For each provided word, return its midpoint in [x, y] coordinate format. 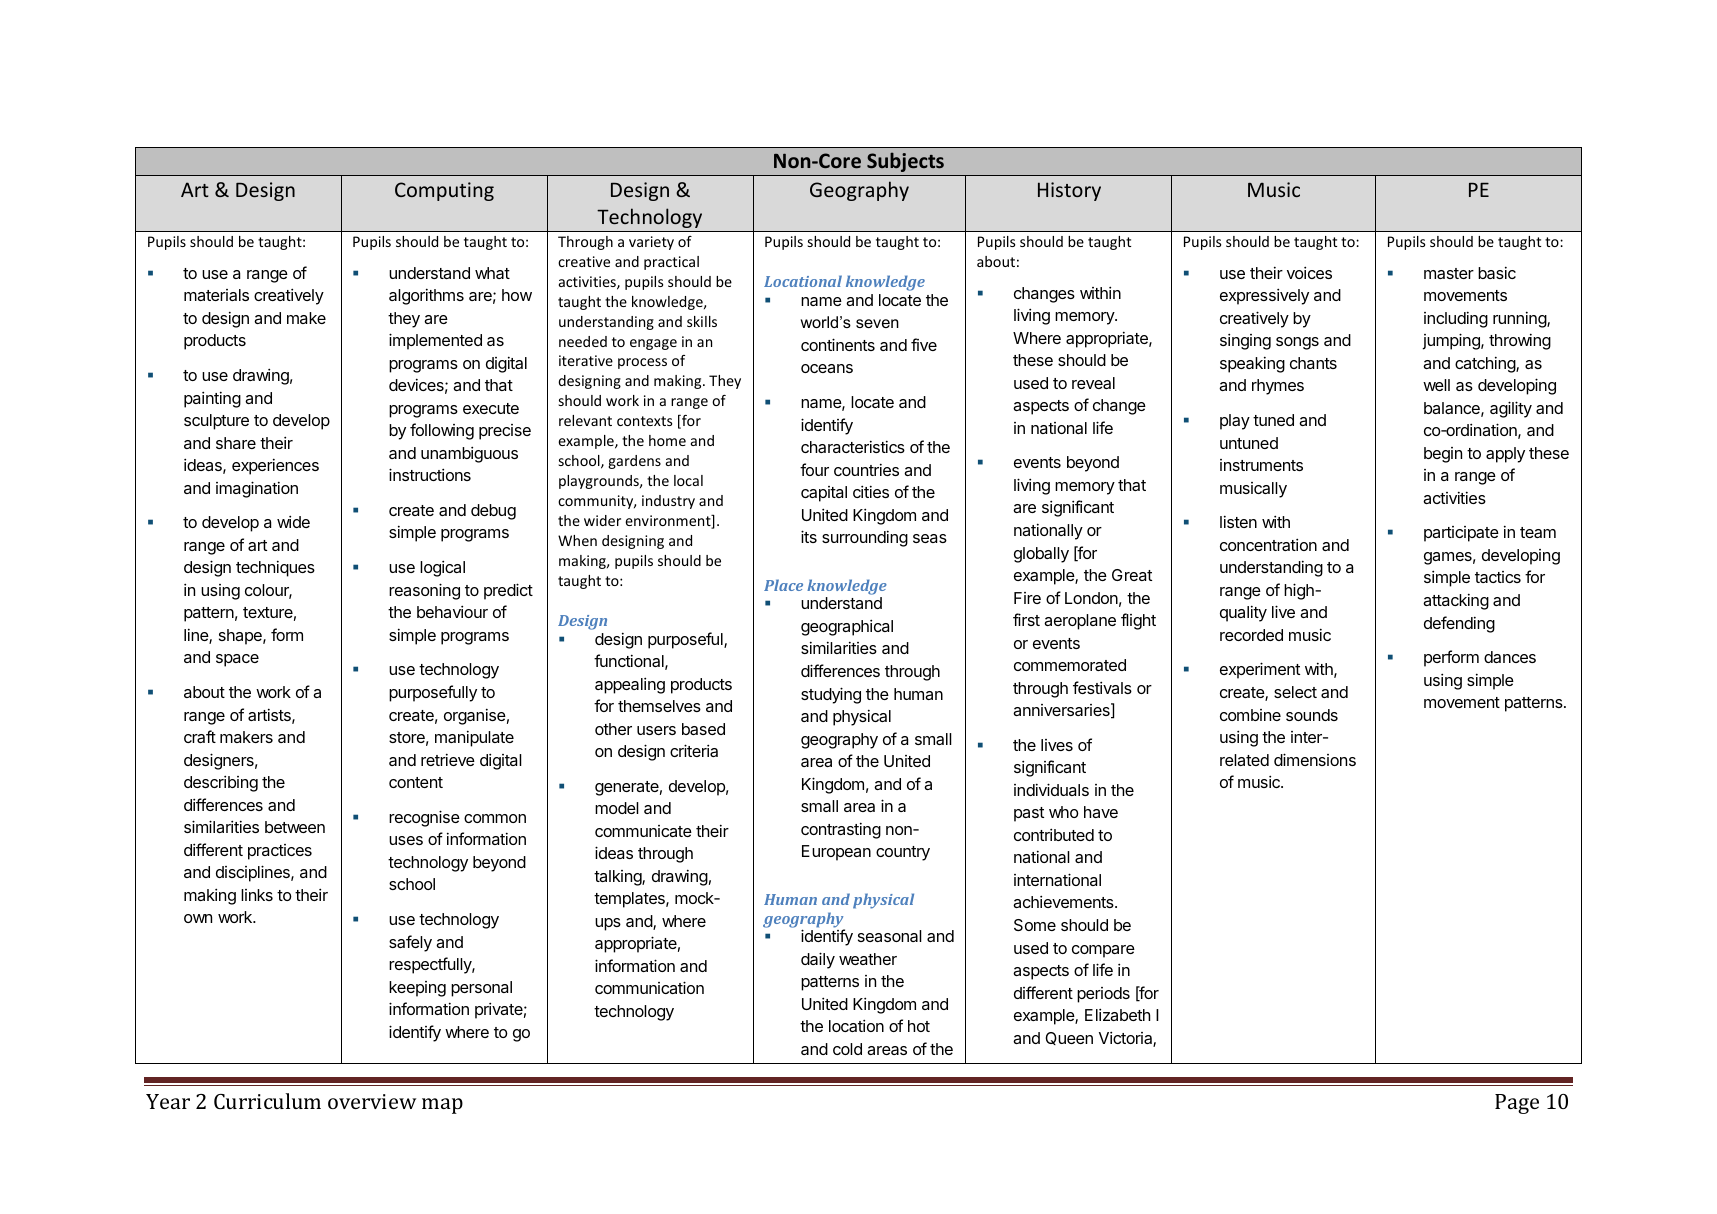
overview [372, 1101]
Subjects [905, 162]
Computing [444, 191]
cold [847, 1049]
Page [1517, 1104]
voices [1309, 272]
